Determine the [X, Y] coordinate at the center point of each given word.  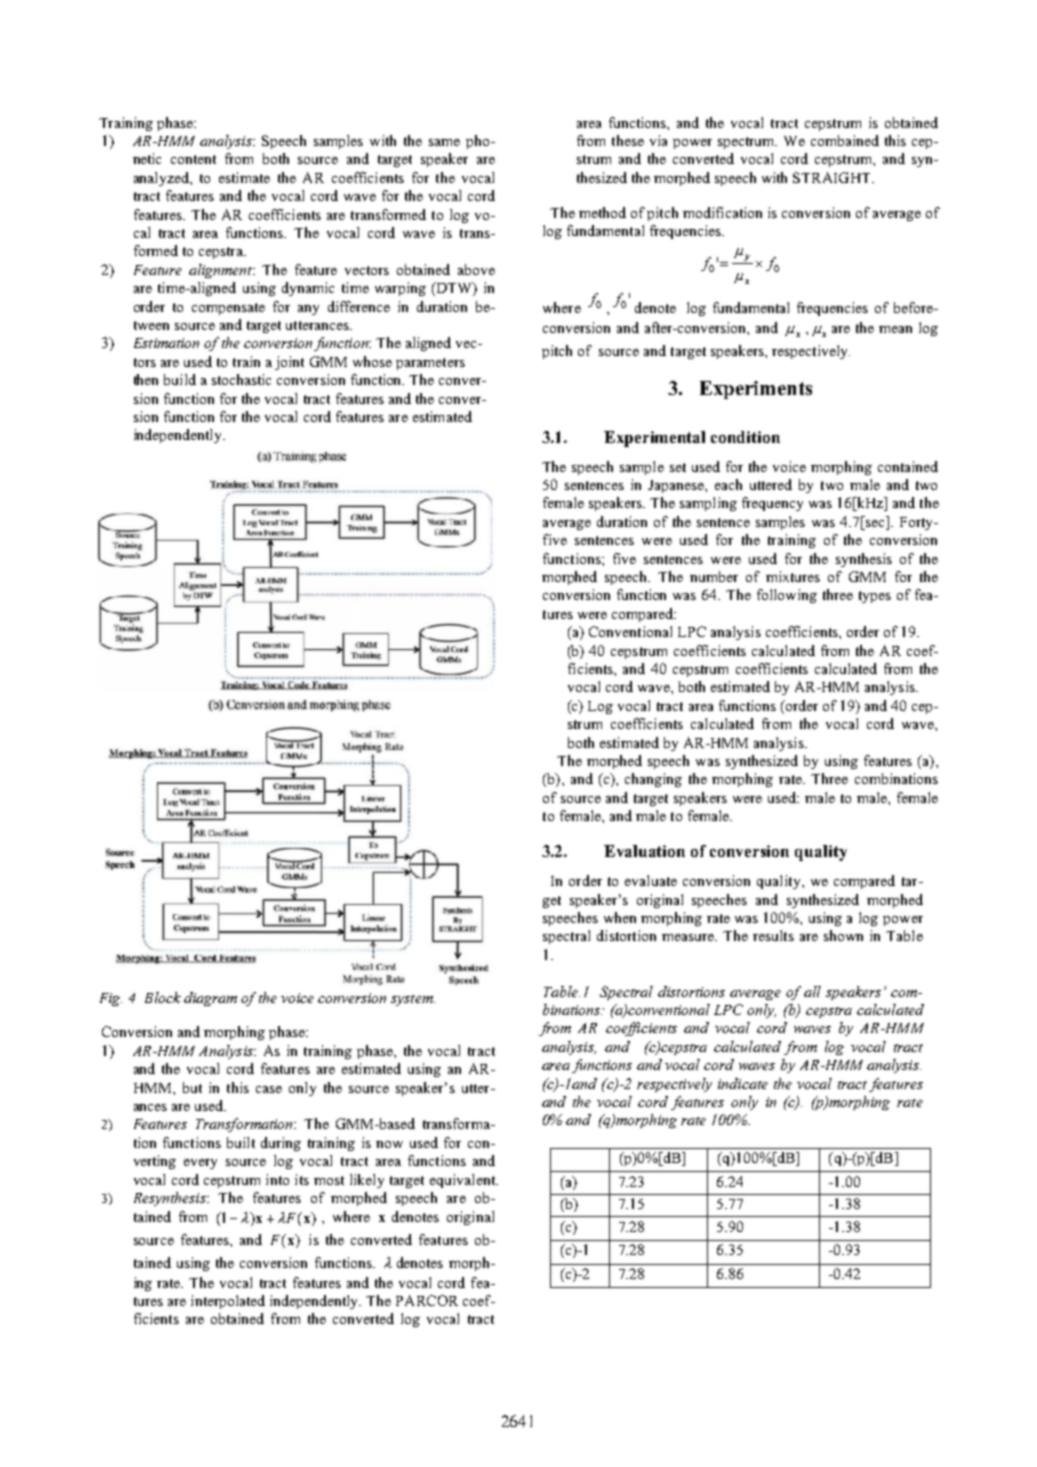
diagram [210, 999]
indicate [743, 1083]
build [180, 379]
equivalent [463, 1181]
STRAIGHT [833, 177]
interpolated [228, 1302]
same [444, 142]
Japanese [677, 486]
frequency [772, 504]
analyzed [162, 179]
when [620, 917]
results [773, 935]
